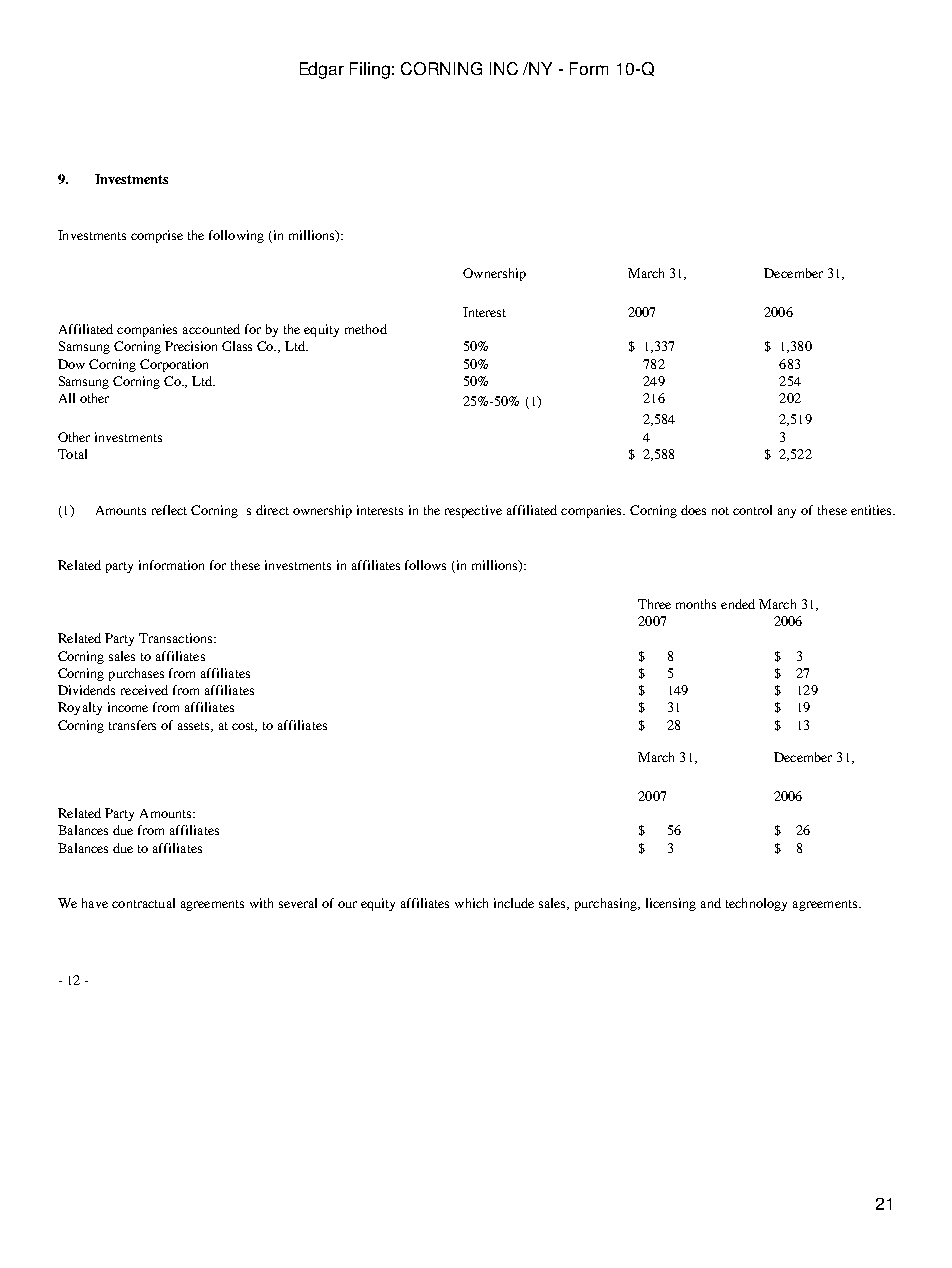 The height and width of the document is (1268, 952). Describe the element at coordinates (756, 904) in the document. I see `technology` at that location.
